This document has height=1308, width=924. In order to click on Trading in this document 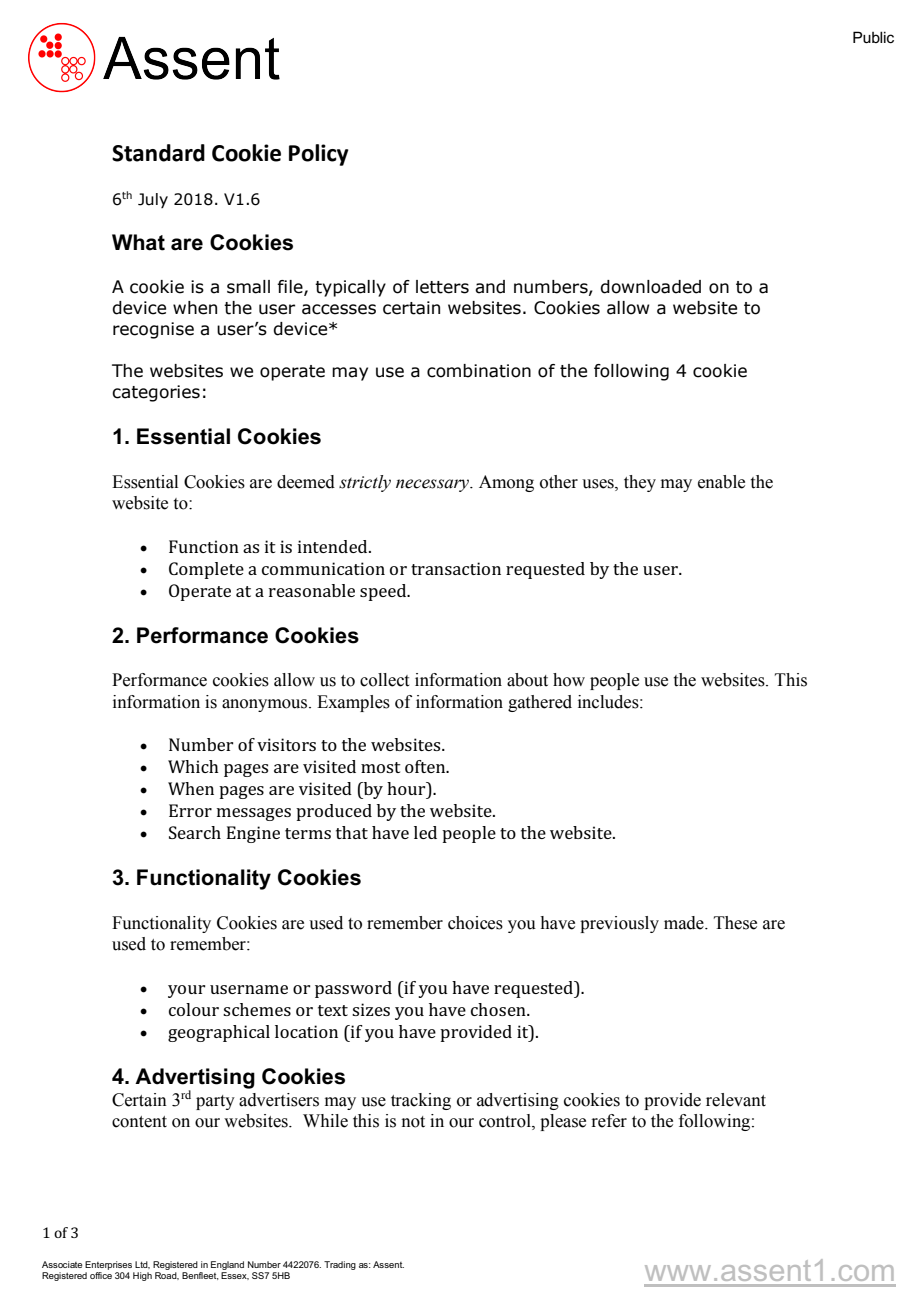, I will do `click(340, 1265)`.
